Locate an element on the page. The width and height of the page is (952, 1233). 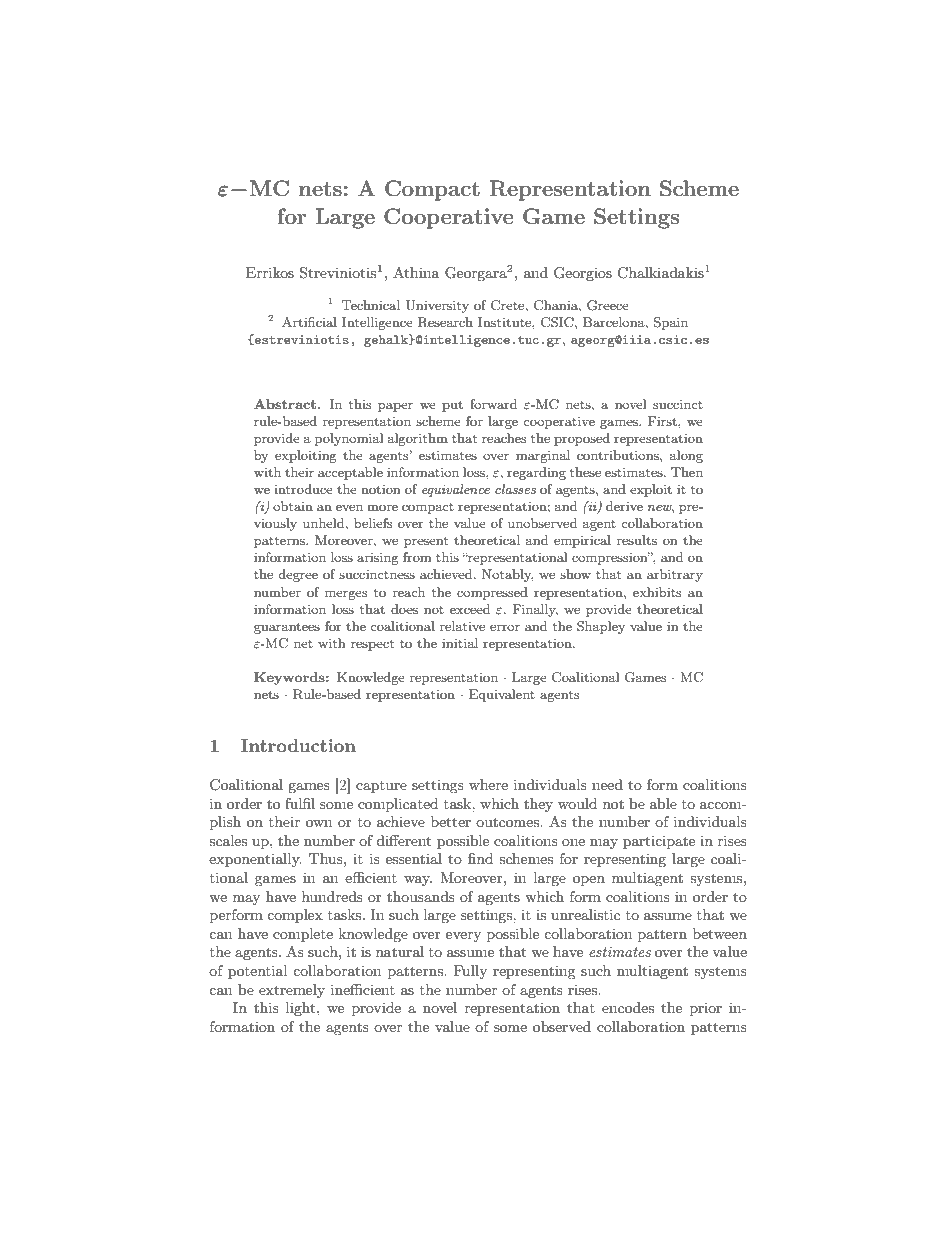
participate is located at coordinates (659, 842).
